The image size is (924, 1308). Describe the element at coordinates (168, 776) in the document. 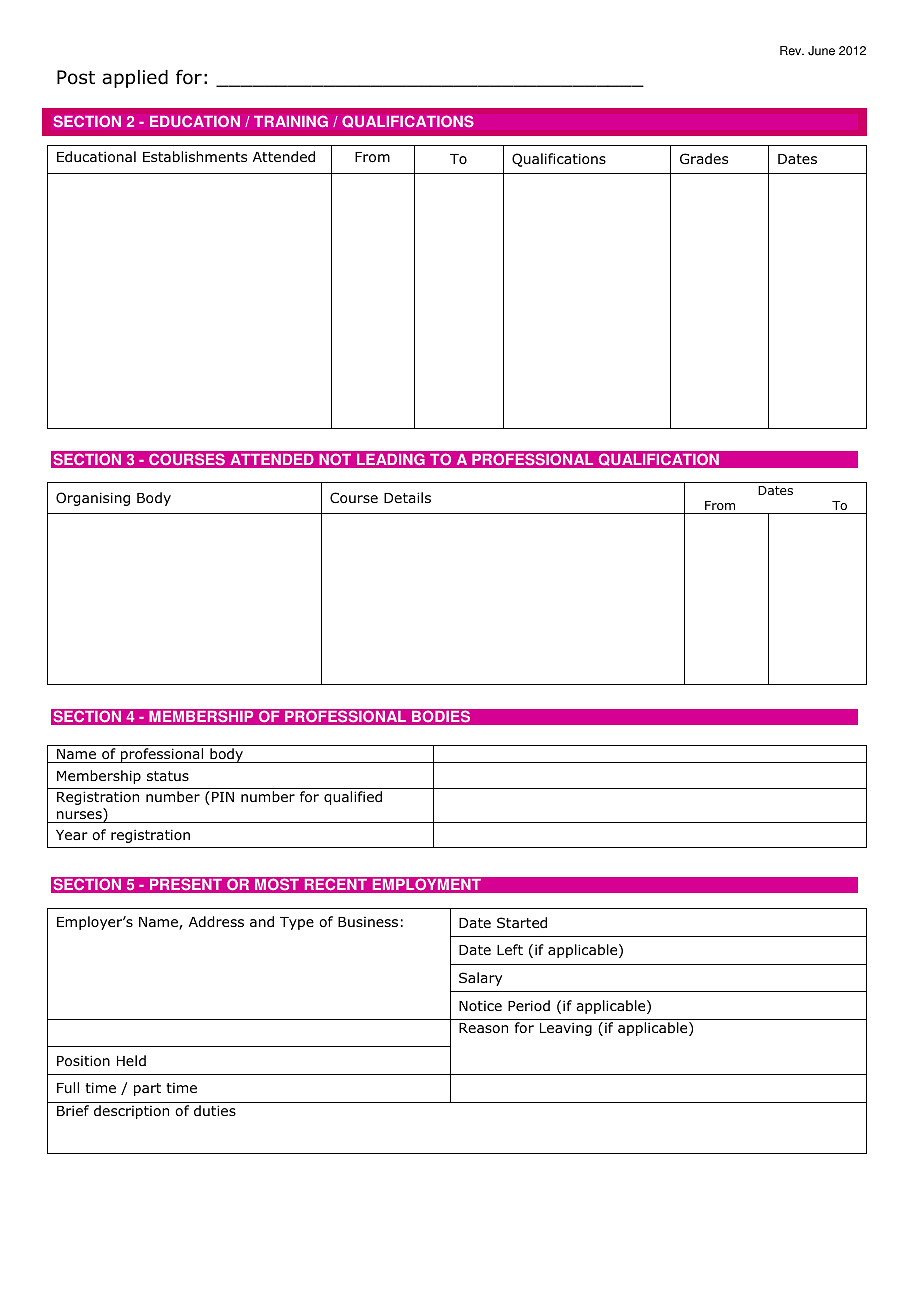

I see `status` at that location.
